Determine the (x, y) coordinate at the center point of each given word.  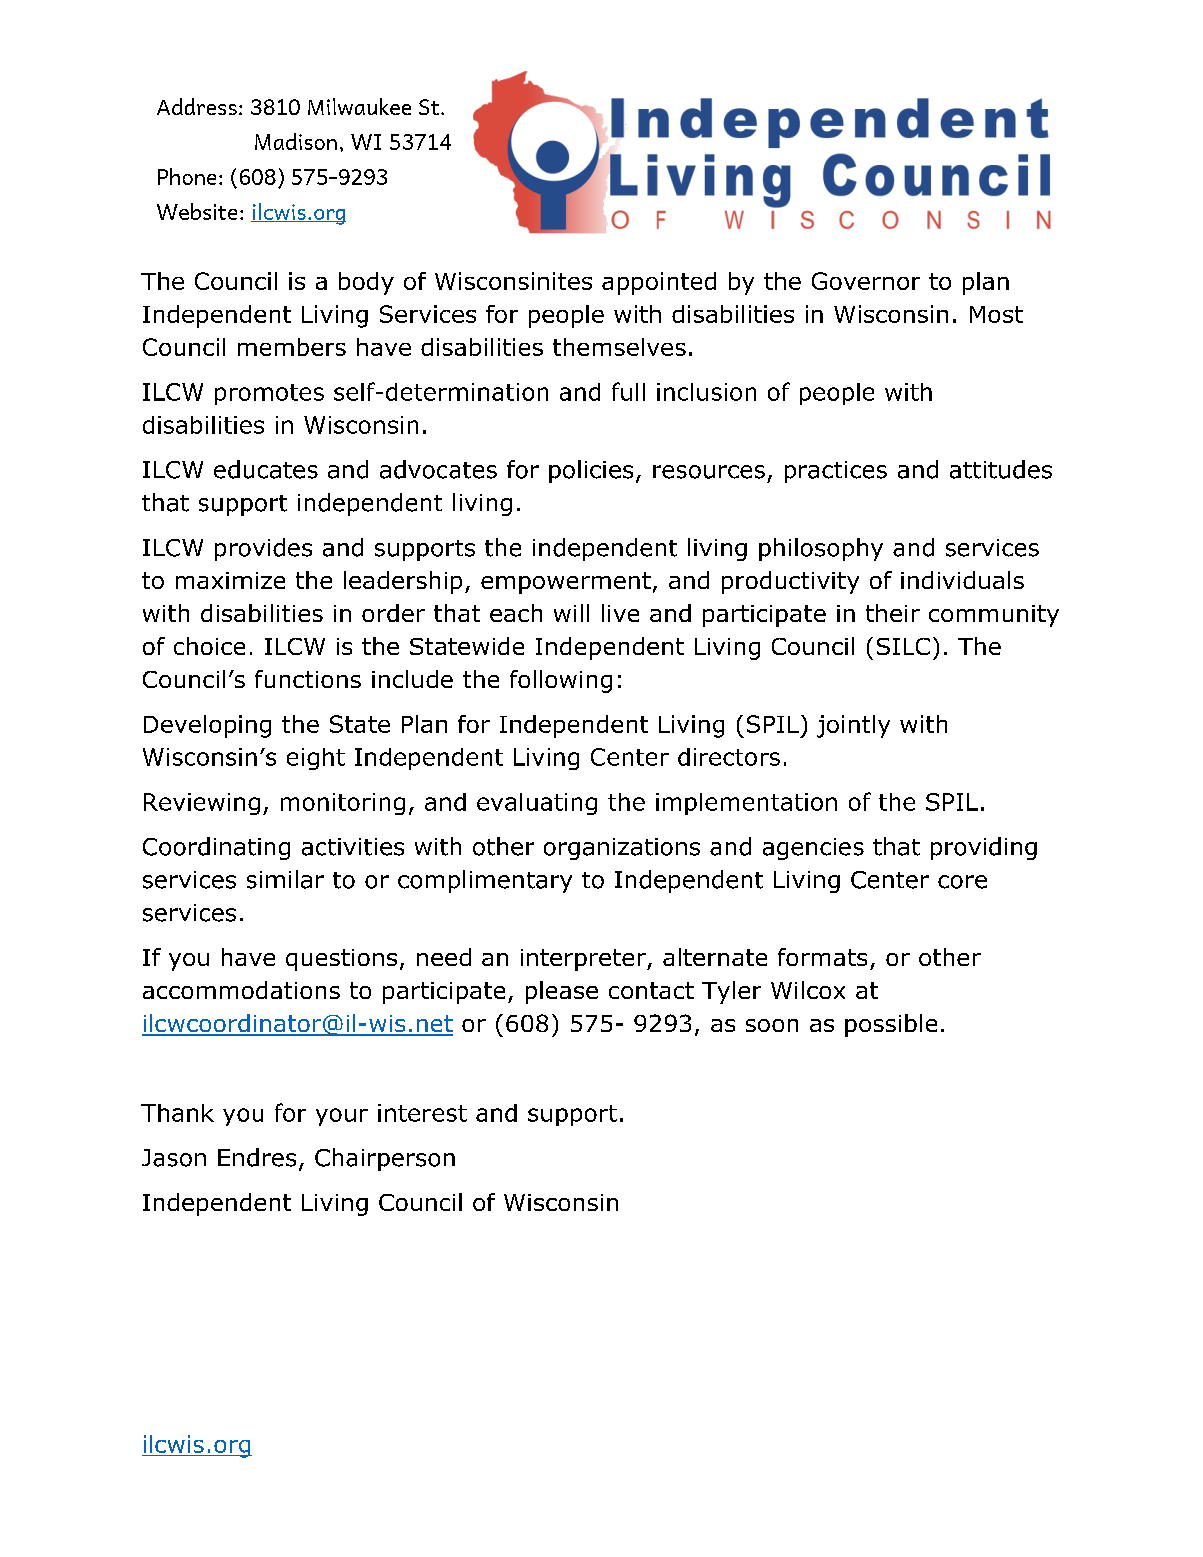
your (342, 1117)
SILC (903, 646)
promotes (269, 394)
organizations (622, 849)
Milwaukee (359, 106)
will (571, 613)
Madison (296, 141)
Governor (866, 281)
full (628, 391)
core (962, 882)
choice (209, 646)
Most (996, 314)
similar (285, 879)
